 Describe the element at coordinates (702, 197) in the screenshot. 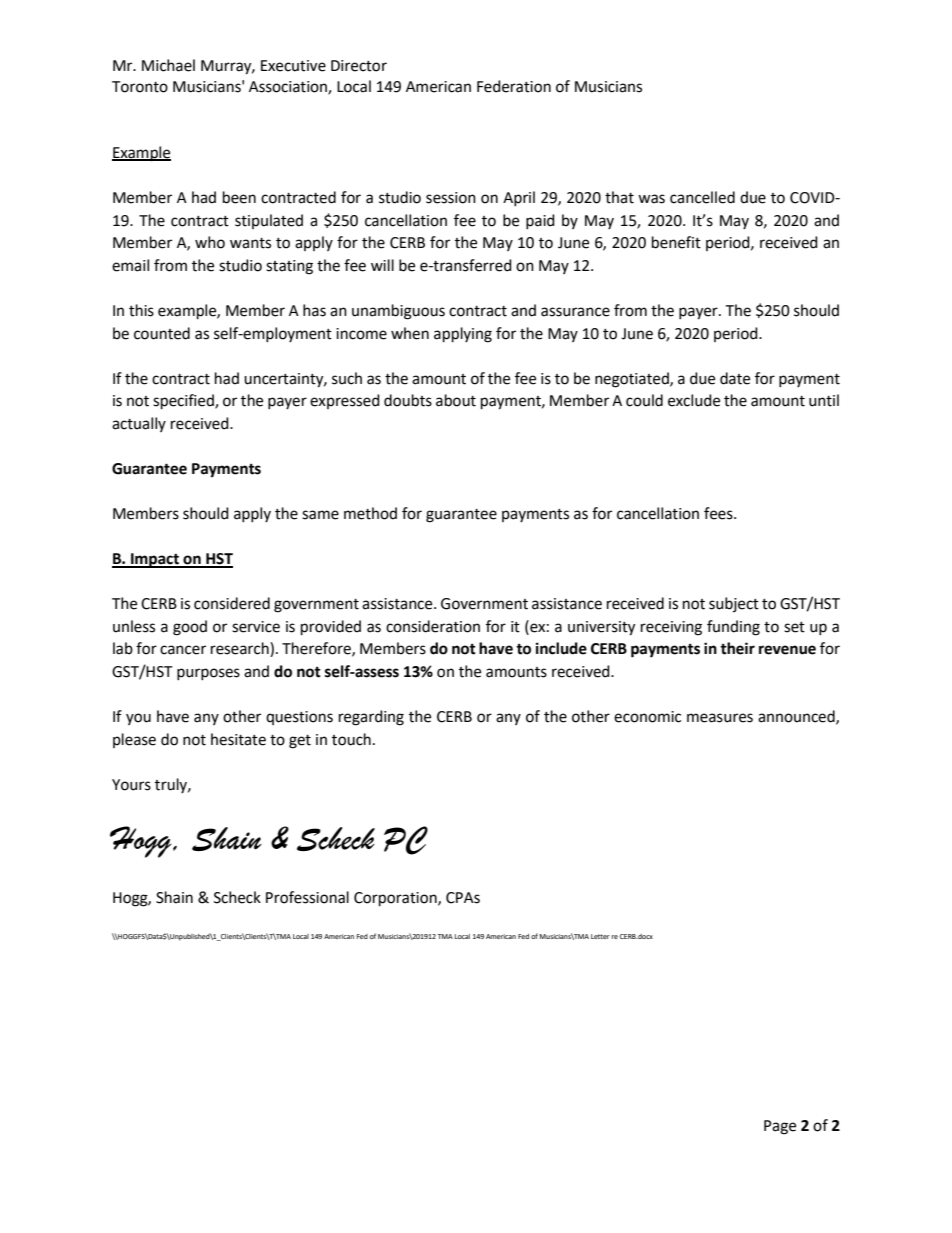

I see `cancelled` at that location.
